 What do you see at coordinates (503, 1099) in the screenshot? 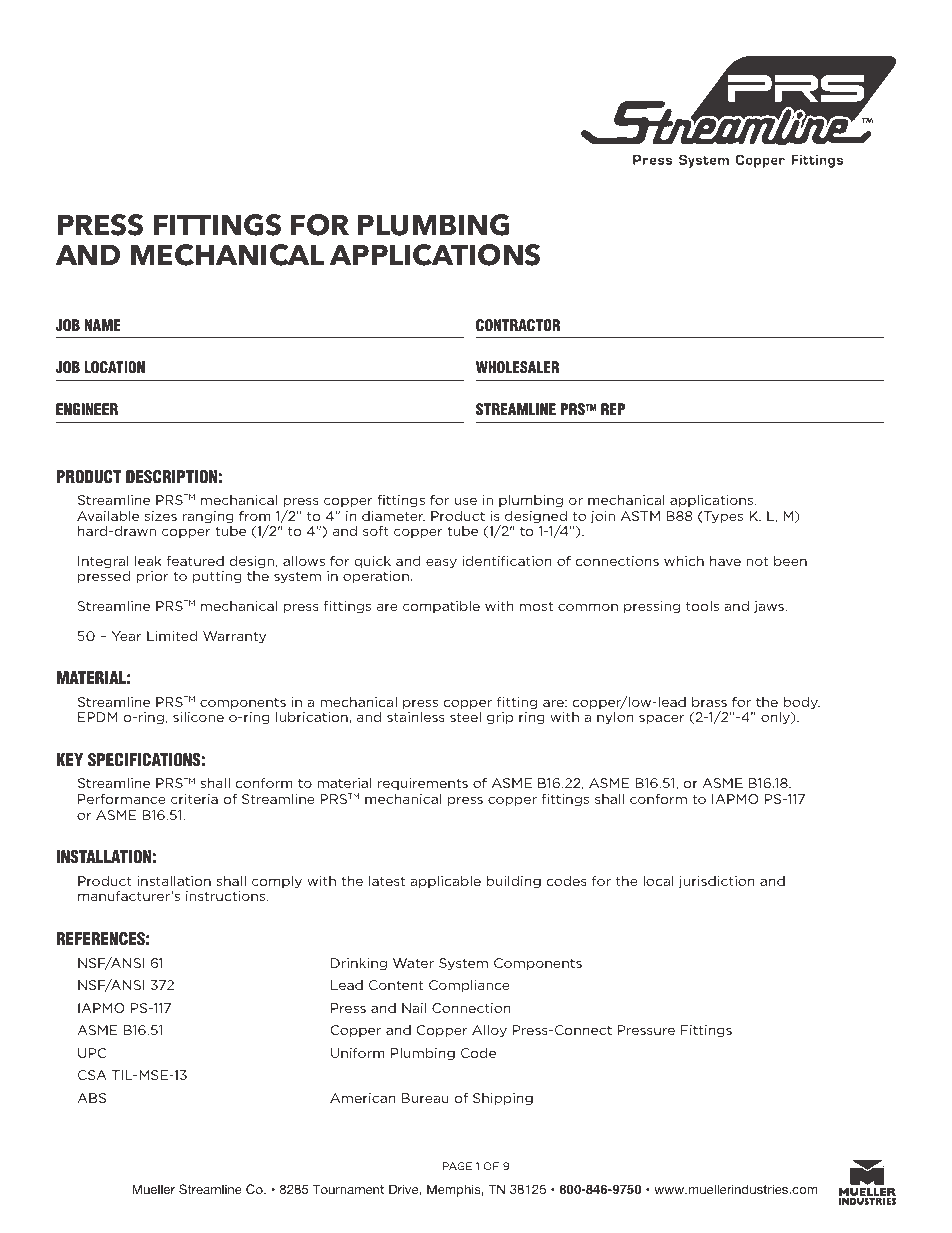
I see `Shipping` at bounding box center [503, 1099].
